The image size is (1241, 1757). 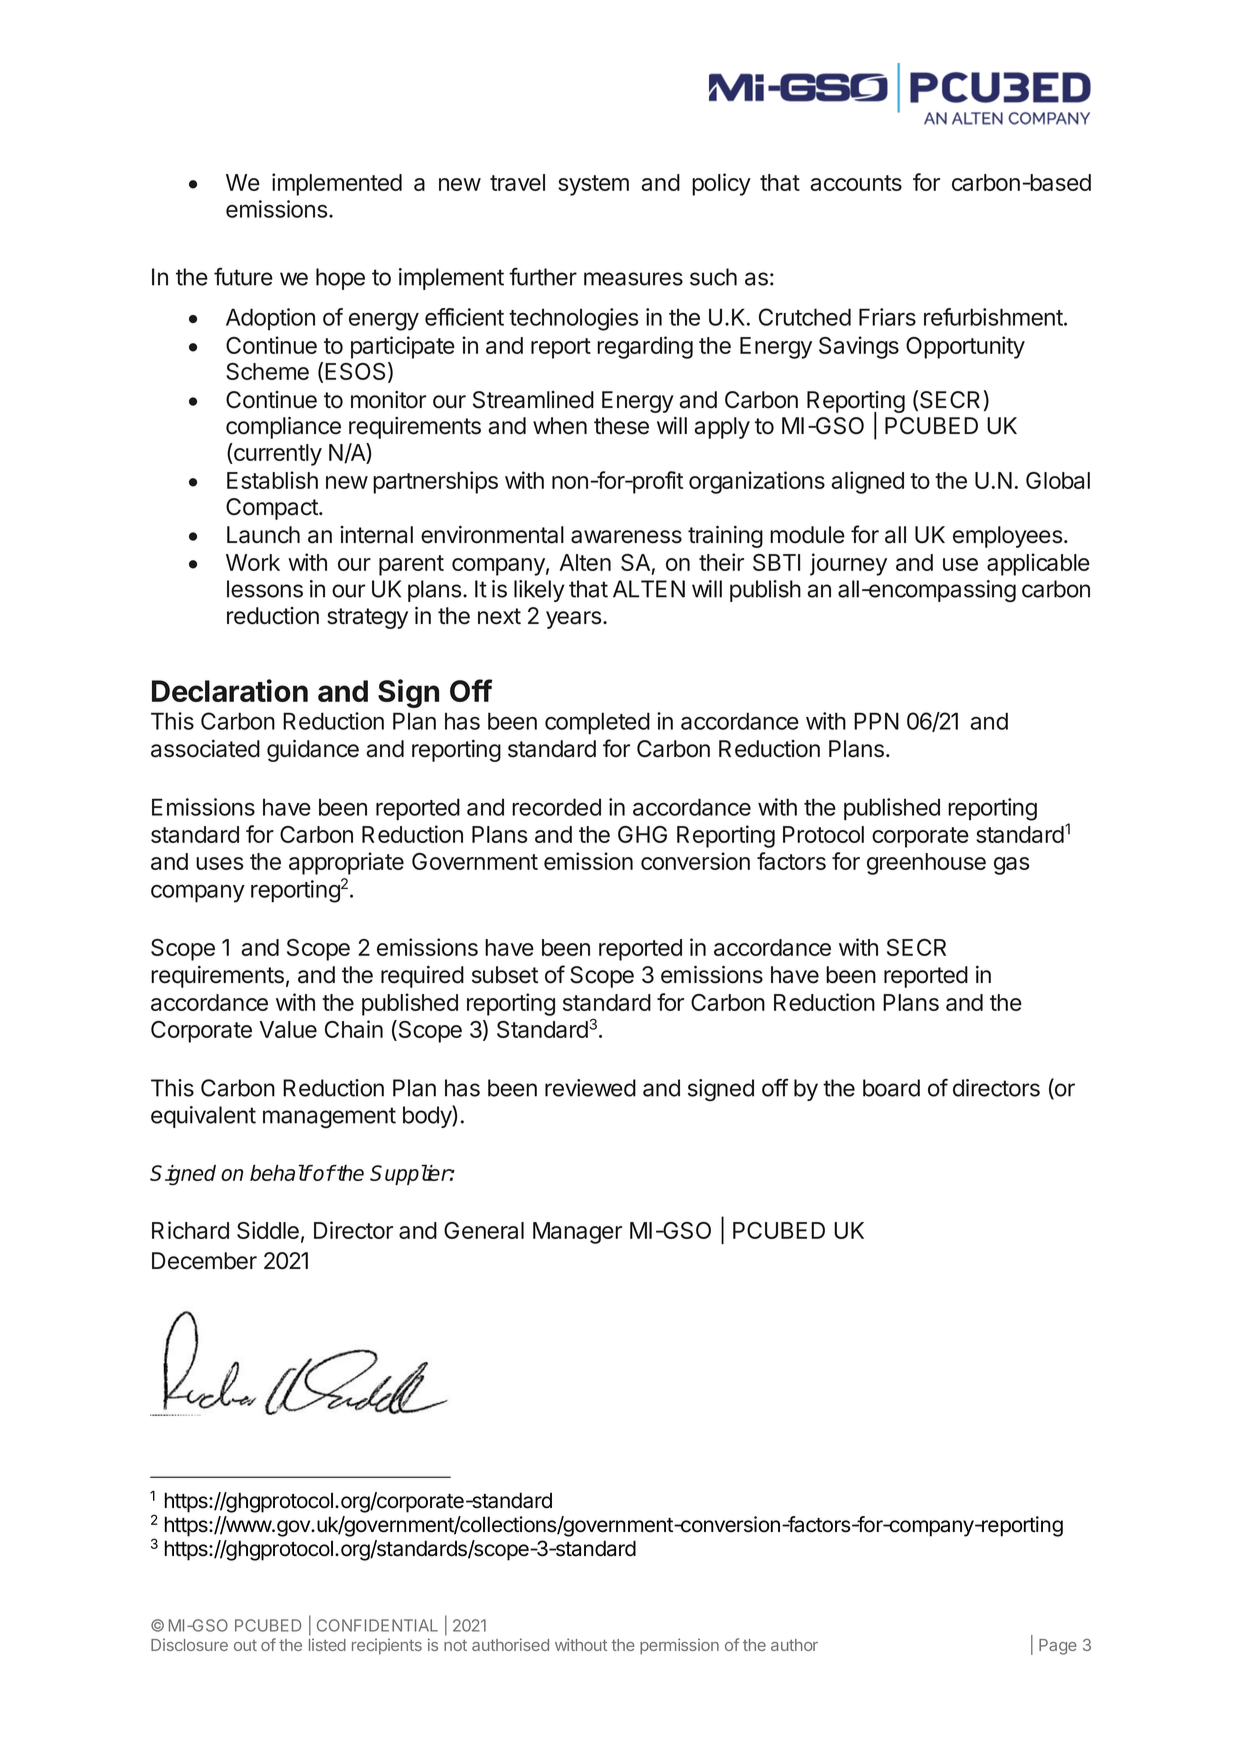 What do you see at coordinates (593, 185) in the document?
I see `system` at bounding box center [593, 185].
